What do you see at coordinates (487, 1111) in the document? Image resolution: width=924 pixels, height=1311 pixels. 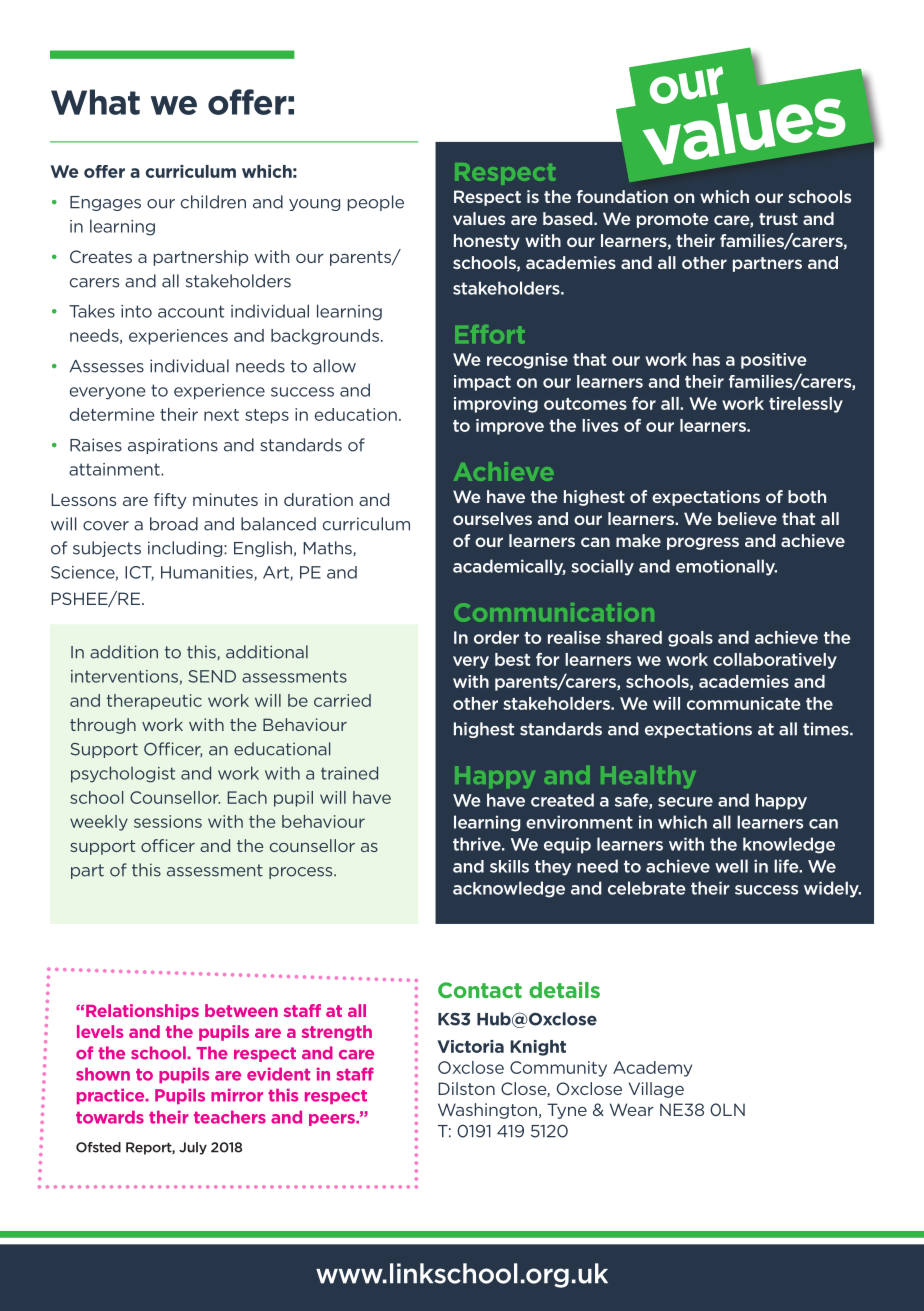 I see `Washington` at bounding box center [487, 1111].
